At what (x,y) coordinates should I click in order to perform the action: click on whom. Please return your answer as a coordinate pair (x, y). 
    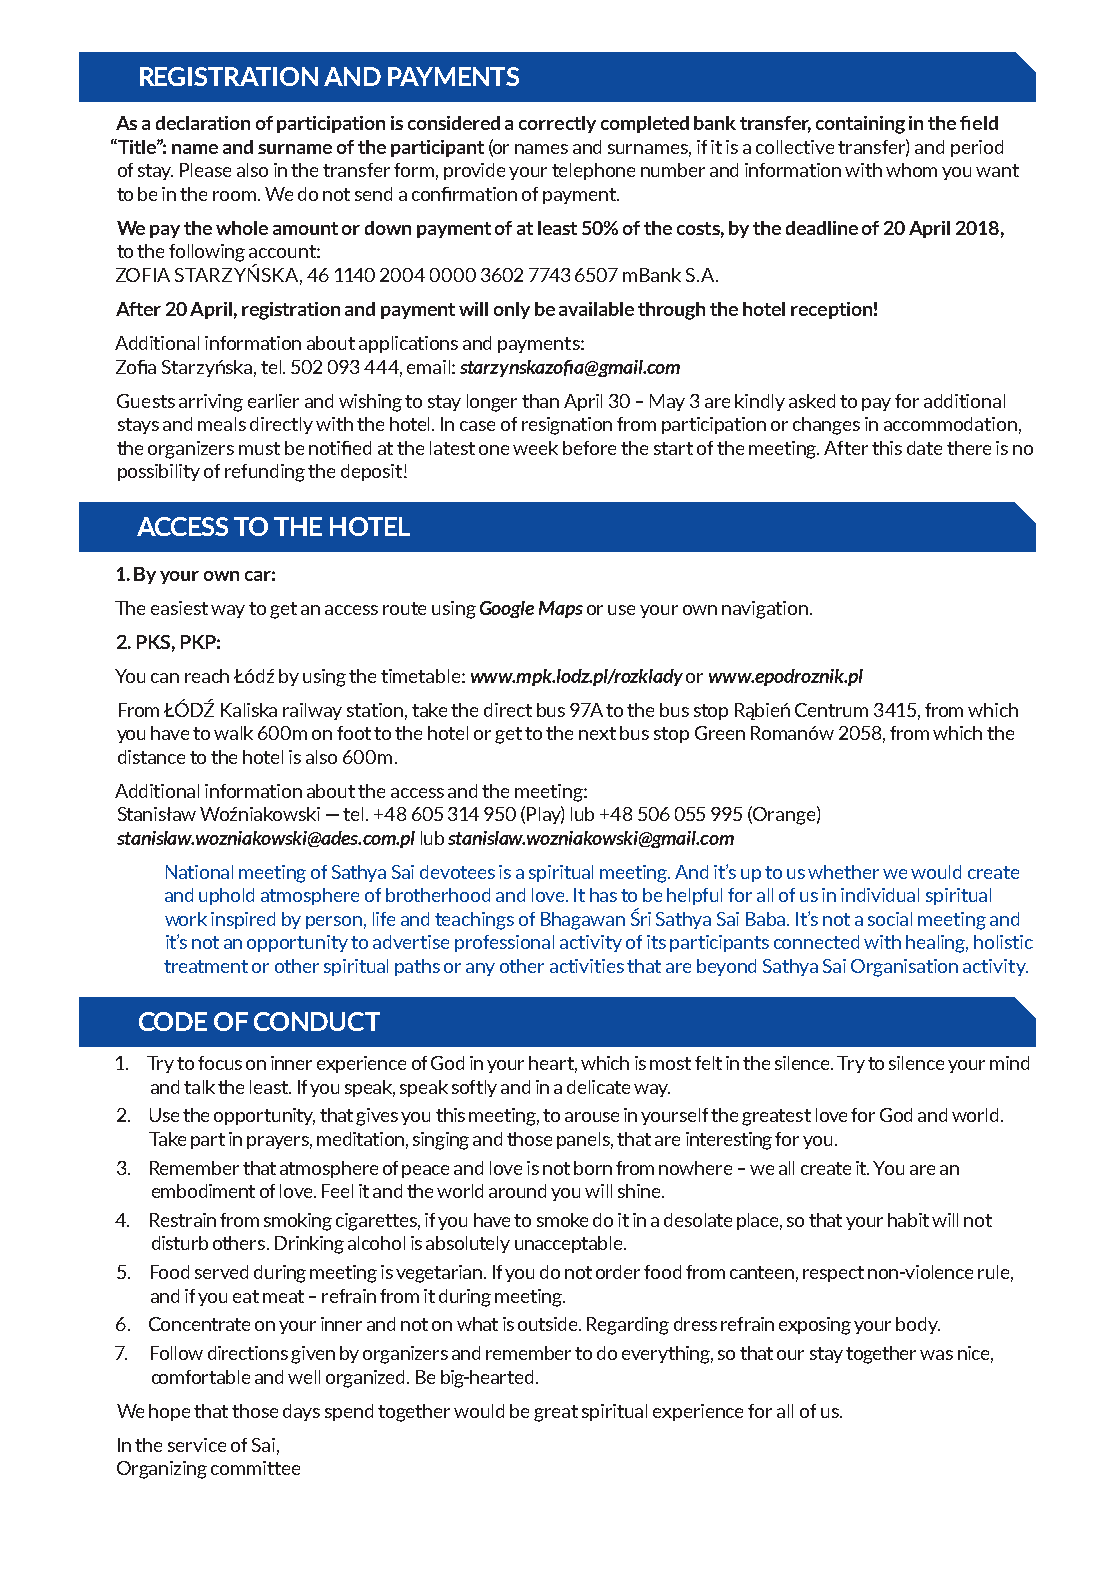
    Looking at the image, I should click on (911, 170).
